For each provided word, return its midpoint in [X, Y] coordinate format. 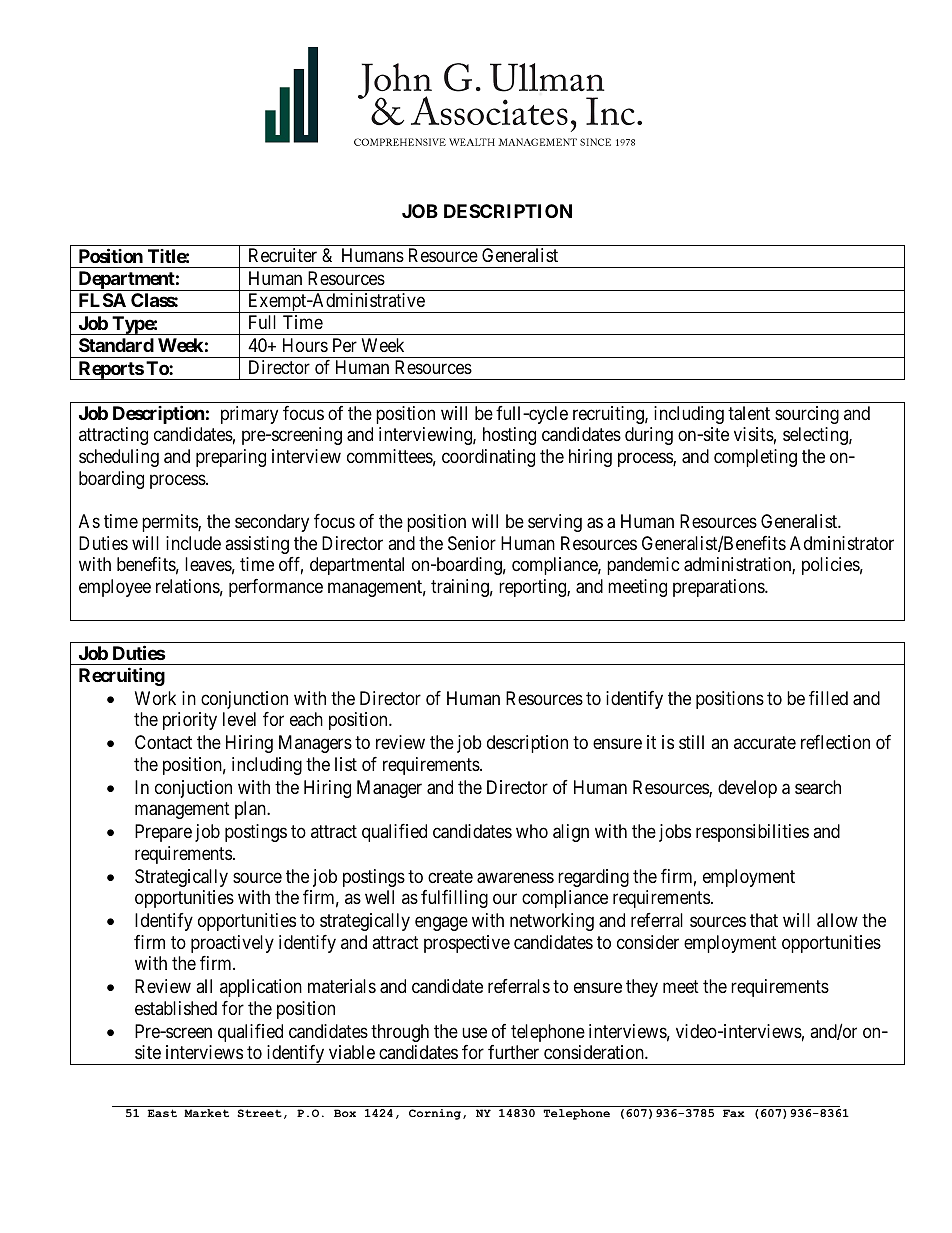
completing [755, 458]
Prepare [163, 833]
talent [749, 413]
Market [206, 1113]
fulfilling [454, 899]
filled [828, 698]
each [306, 719]
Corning [435, 1114]
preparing [231, 458]
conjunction [244, 700]
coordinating [488, 458]
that [764, 920]
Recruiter [283, 255]
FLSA [102, 300]
